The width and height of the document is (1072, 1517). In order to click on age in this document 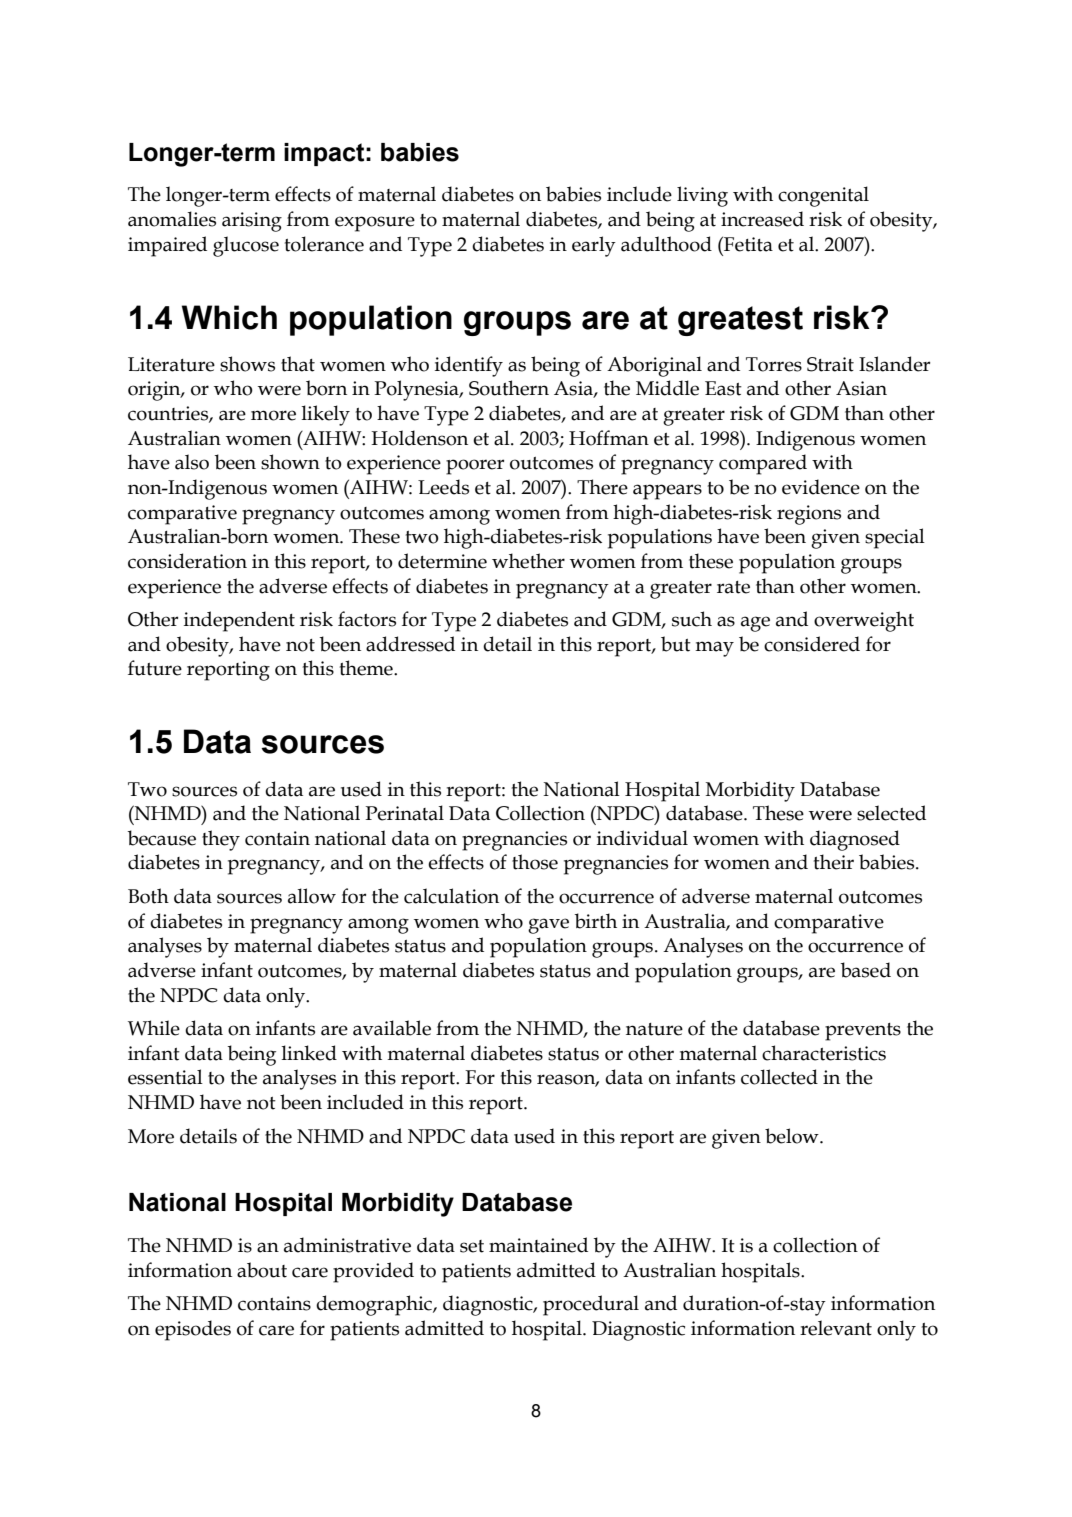, I will do `click(755, 624)`.
